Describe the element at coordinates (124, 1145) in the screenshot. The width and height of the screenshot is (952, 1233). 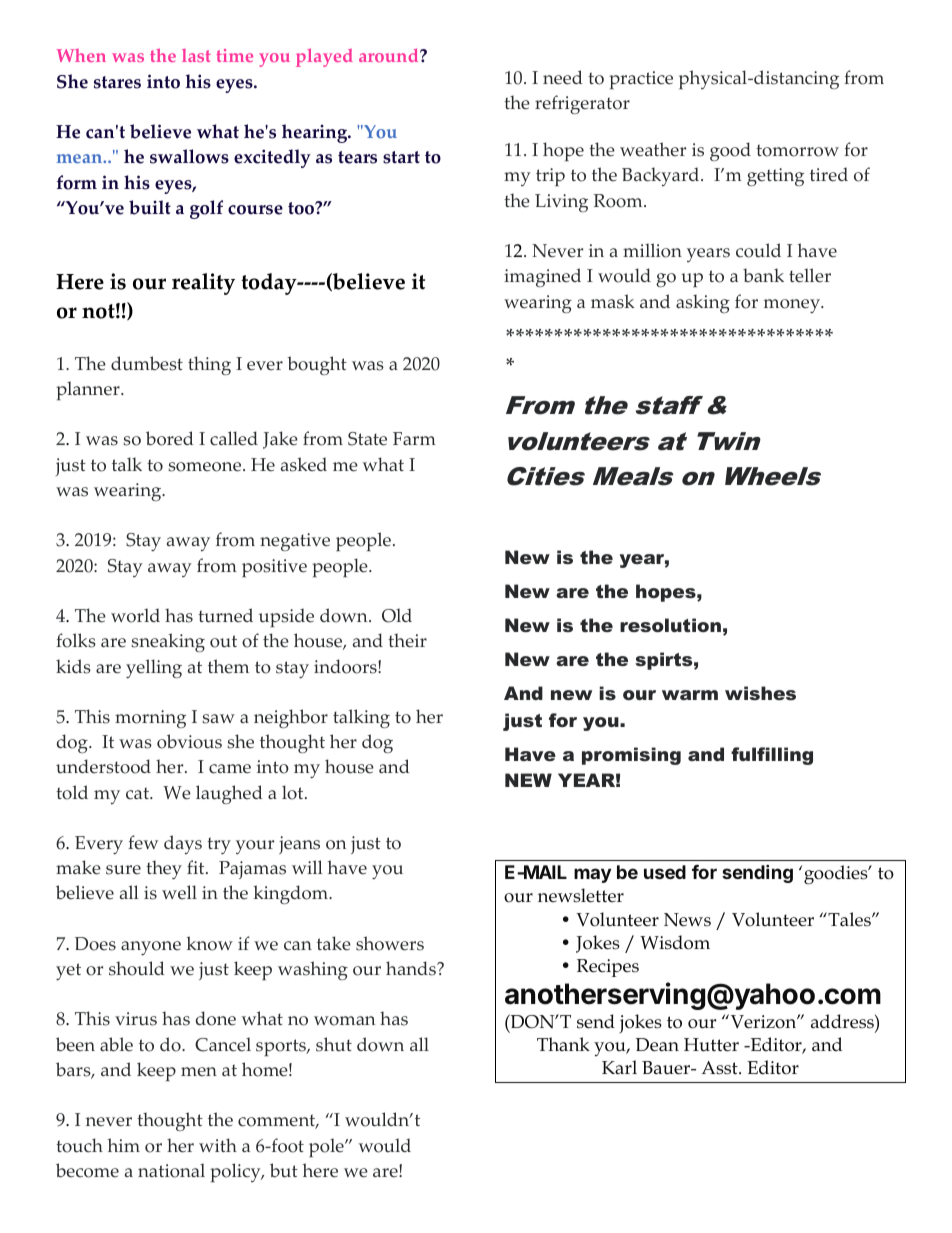
I see `him` at that location.
